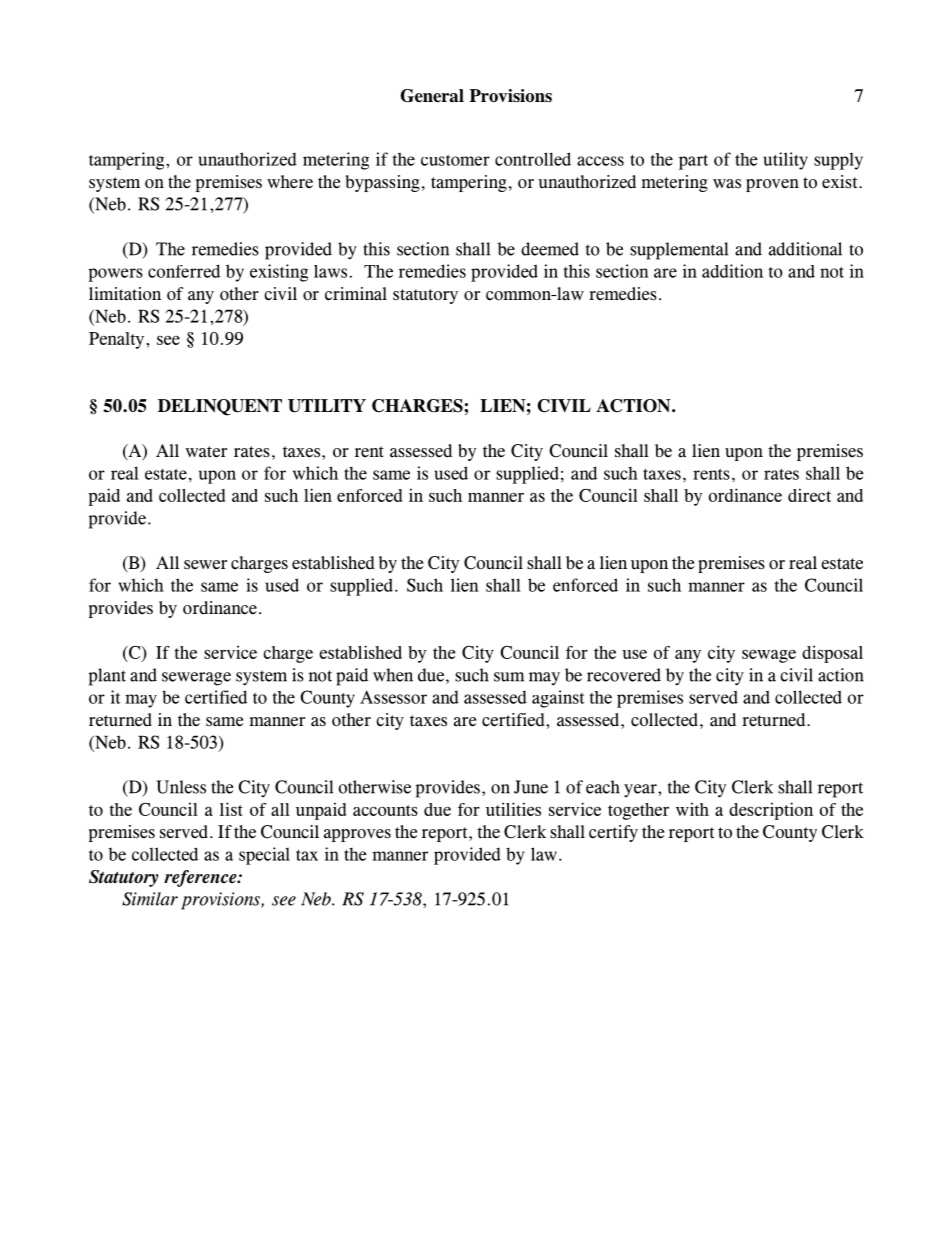 The height and width of the screenshot is (1233, 952). What do you see at coordinates (201, 878) in the screenshot?
I see `reference` at bounding box center [201, 878].
